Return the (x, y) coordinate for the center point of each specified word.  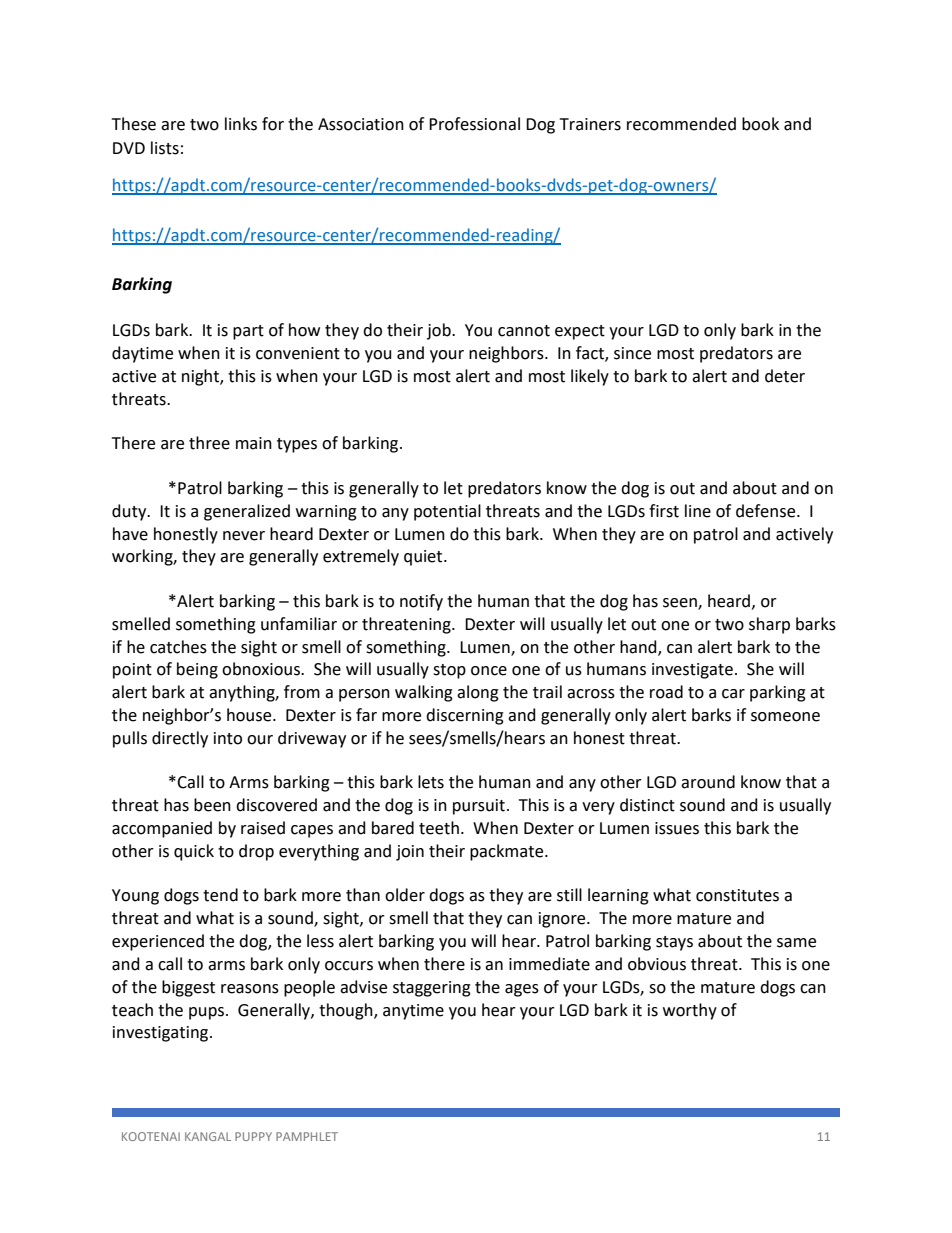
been (212, 805)
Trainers (590, 124)
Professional (474, 124)
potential (447, 512)
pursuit (479, 807)
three (209, 443)
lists (165, 148)
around (708, 782)
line (698, 511)
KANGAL (208, 1136)
